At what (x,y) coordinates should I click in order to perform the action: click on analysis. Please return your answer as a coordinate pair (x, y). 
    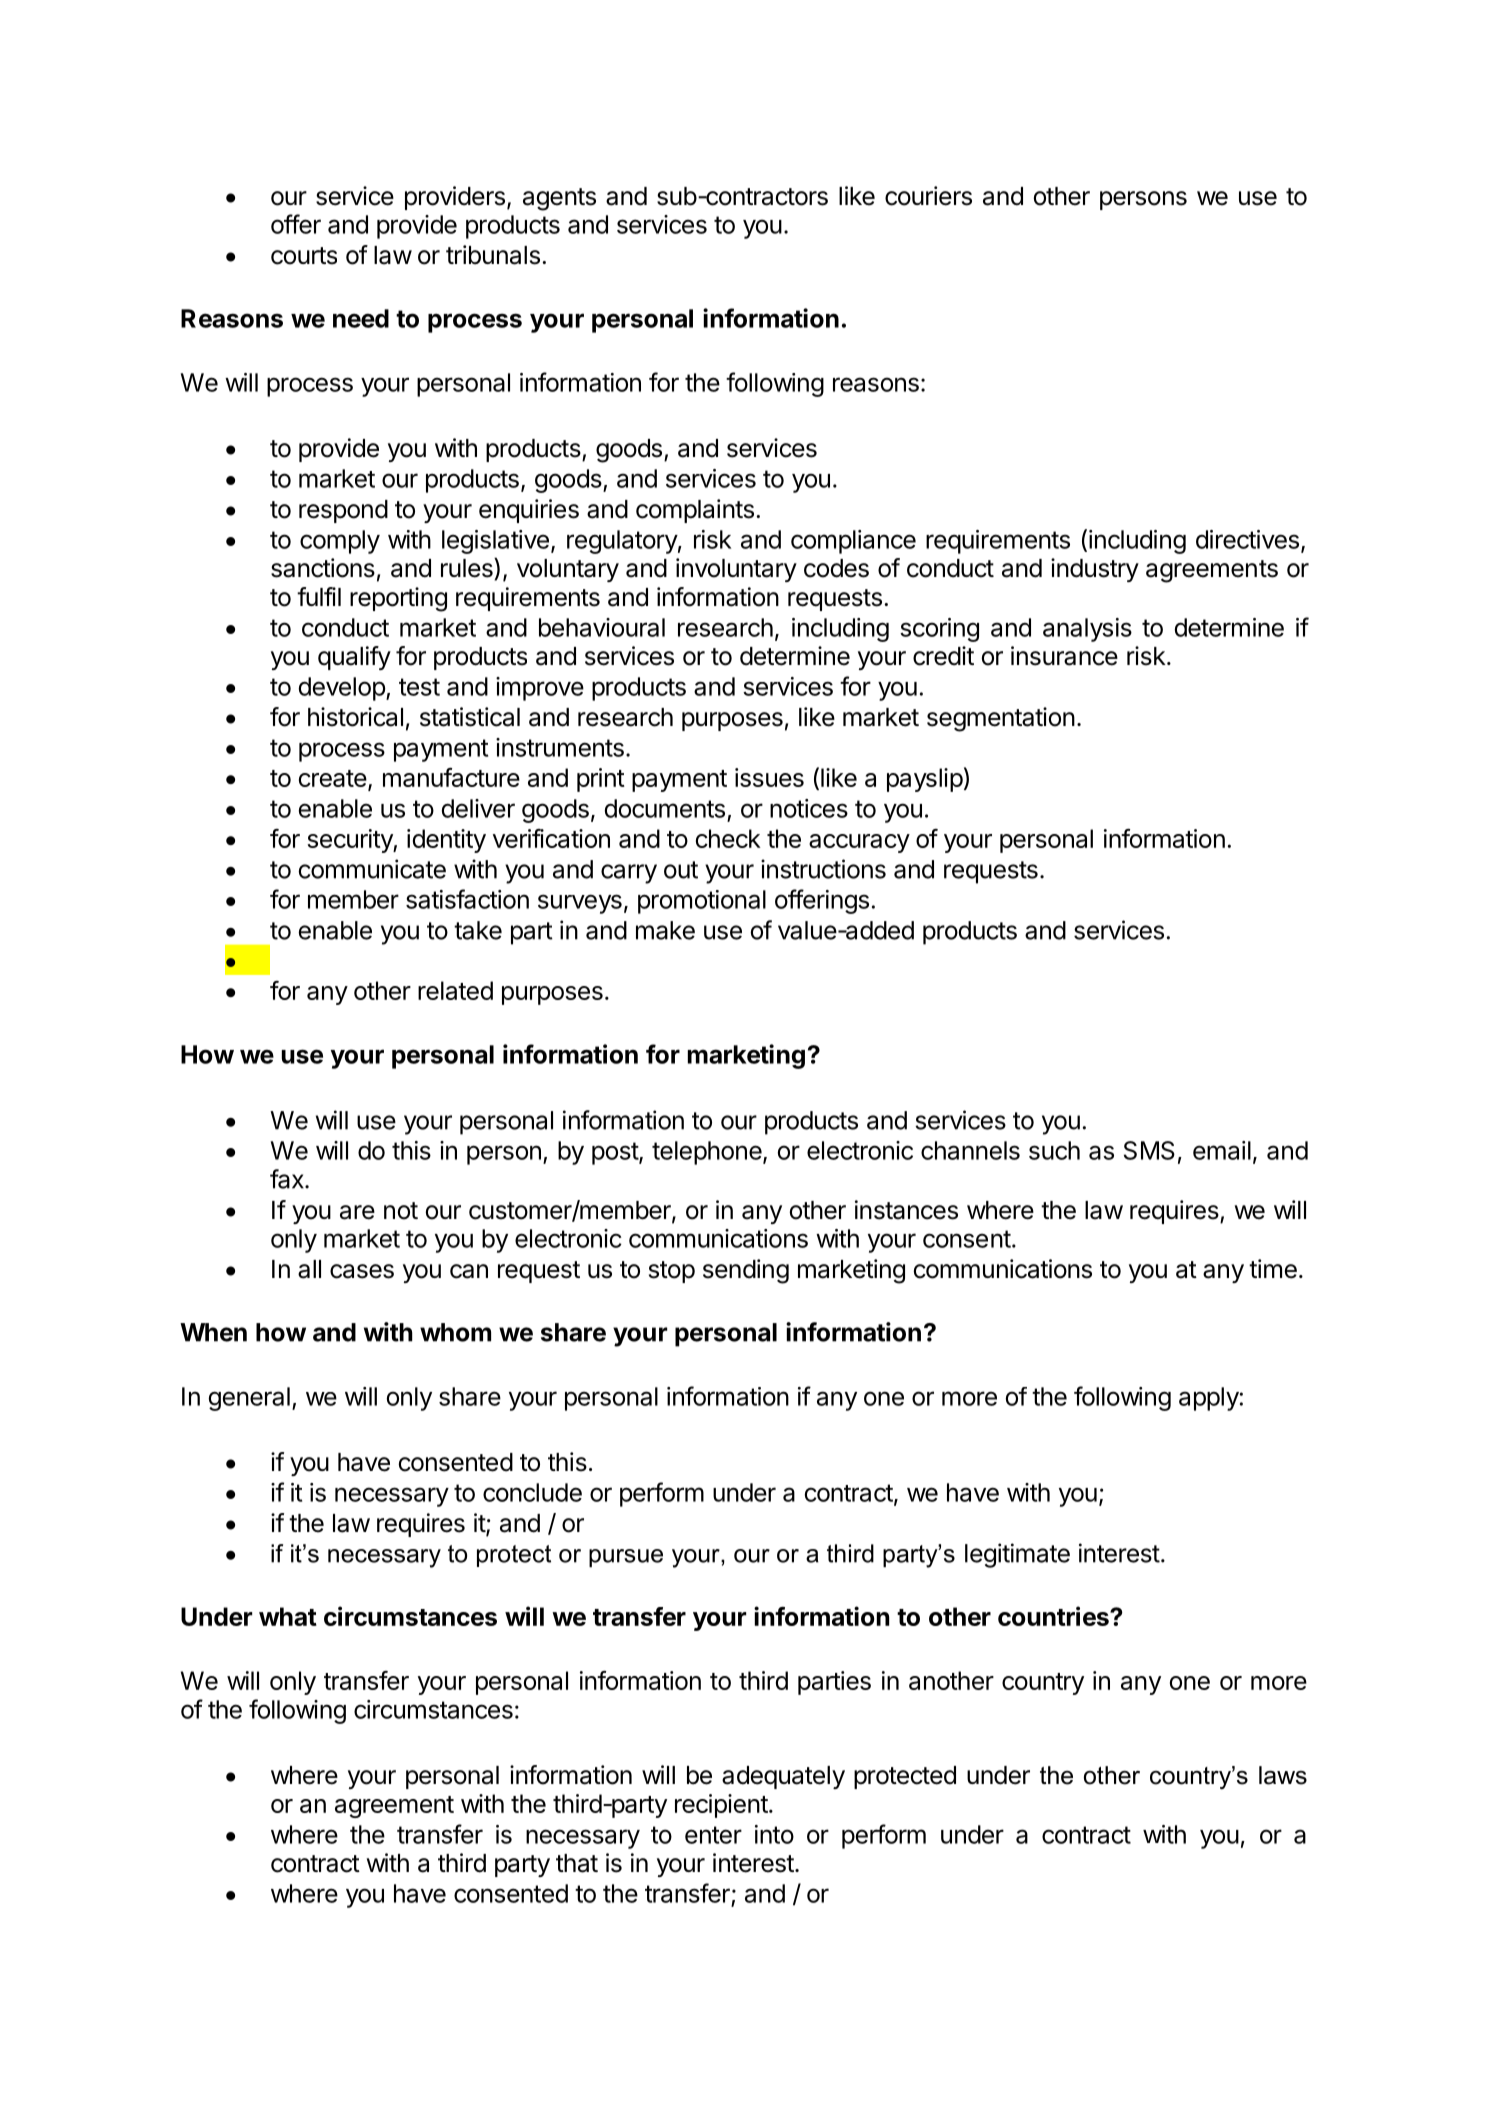
    Looking at the image, I should click on (1087, 630).
